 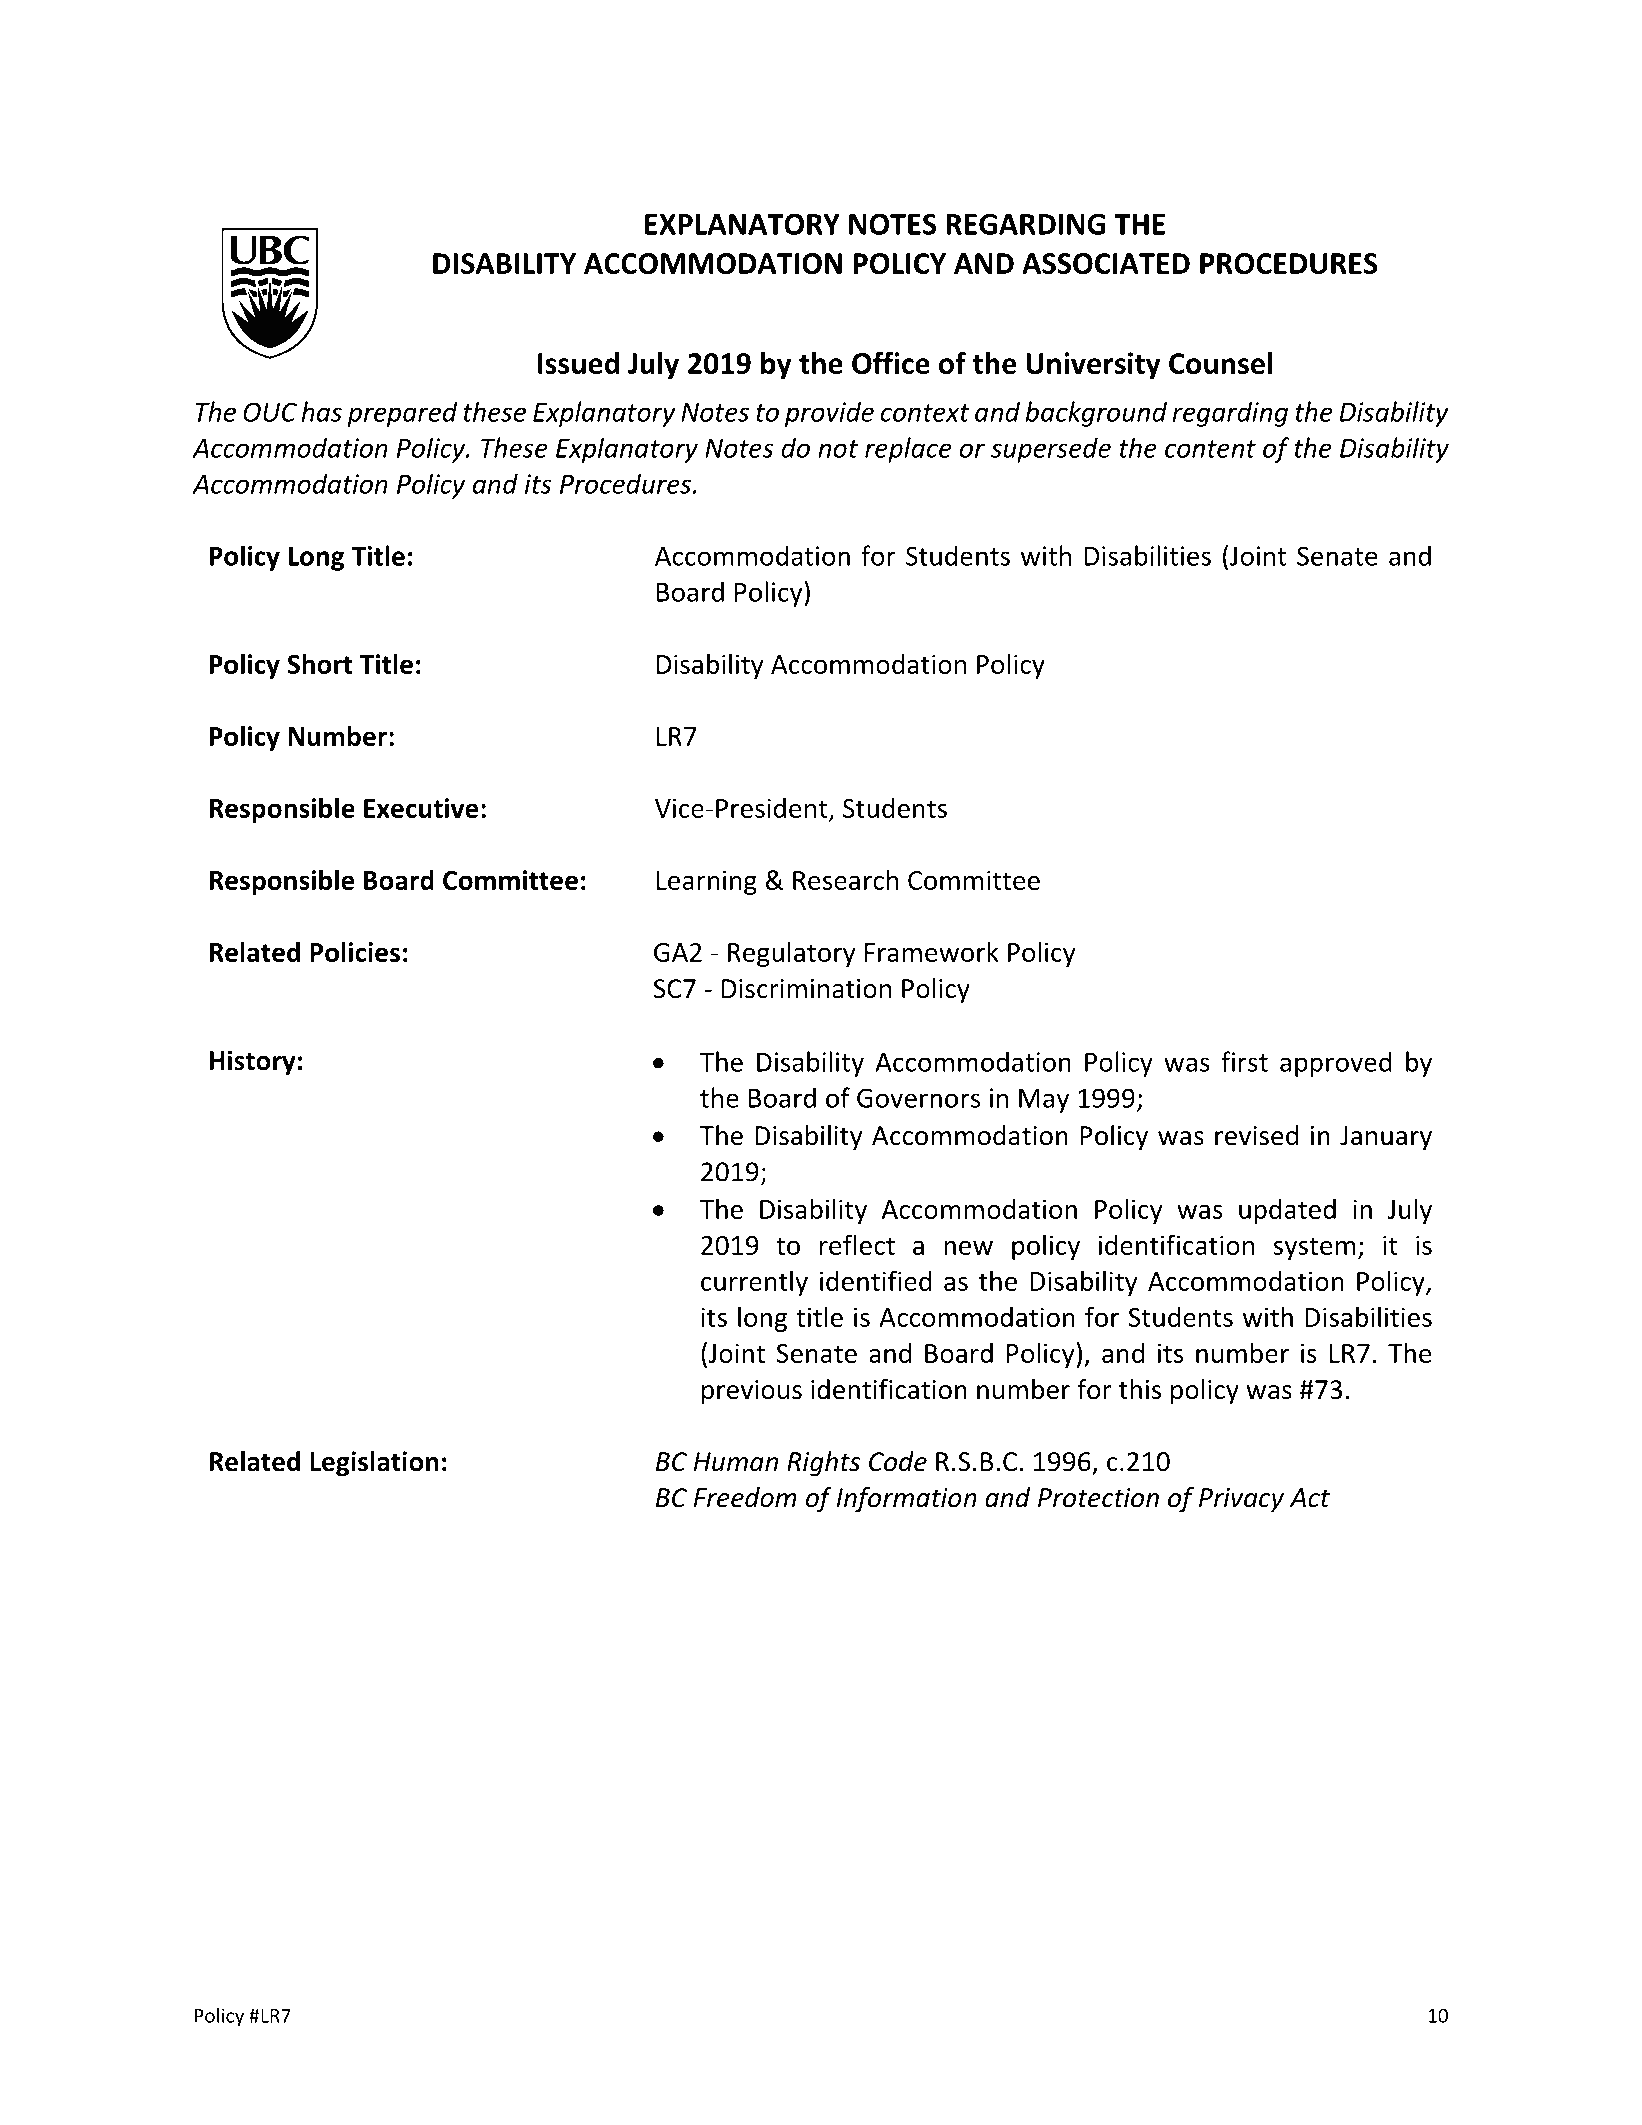 What do you see at coordinates (891, 362) in the image?
I see `Office` at bounding box center [891, 362].
